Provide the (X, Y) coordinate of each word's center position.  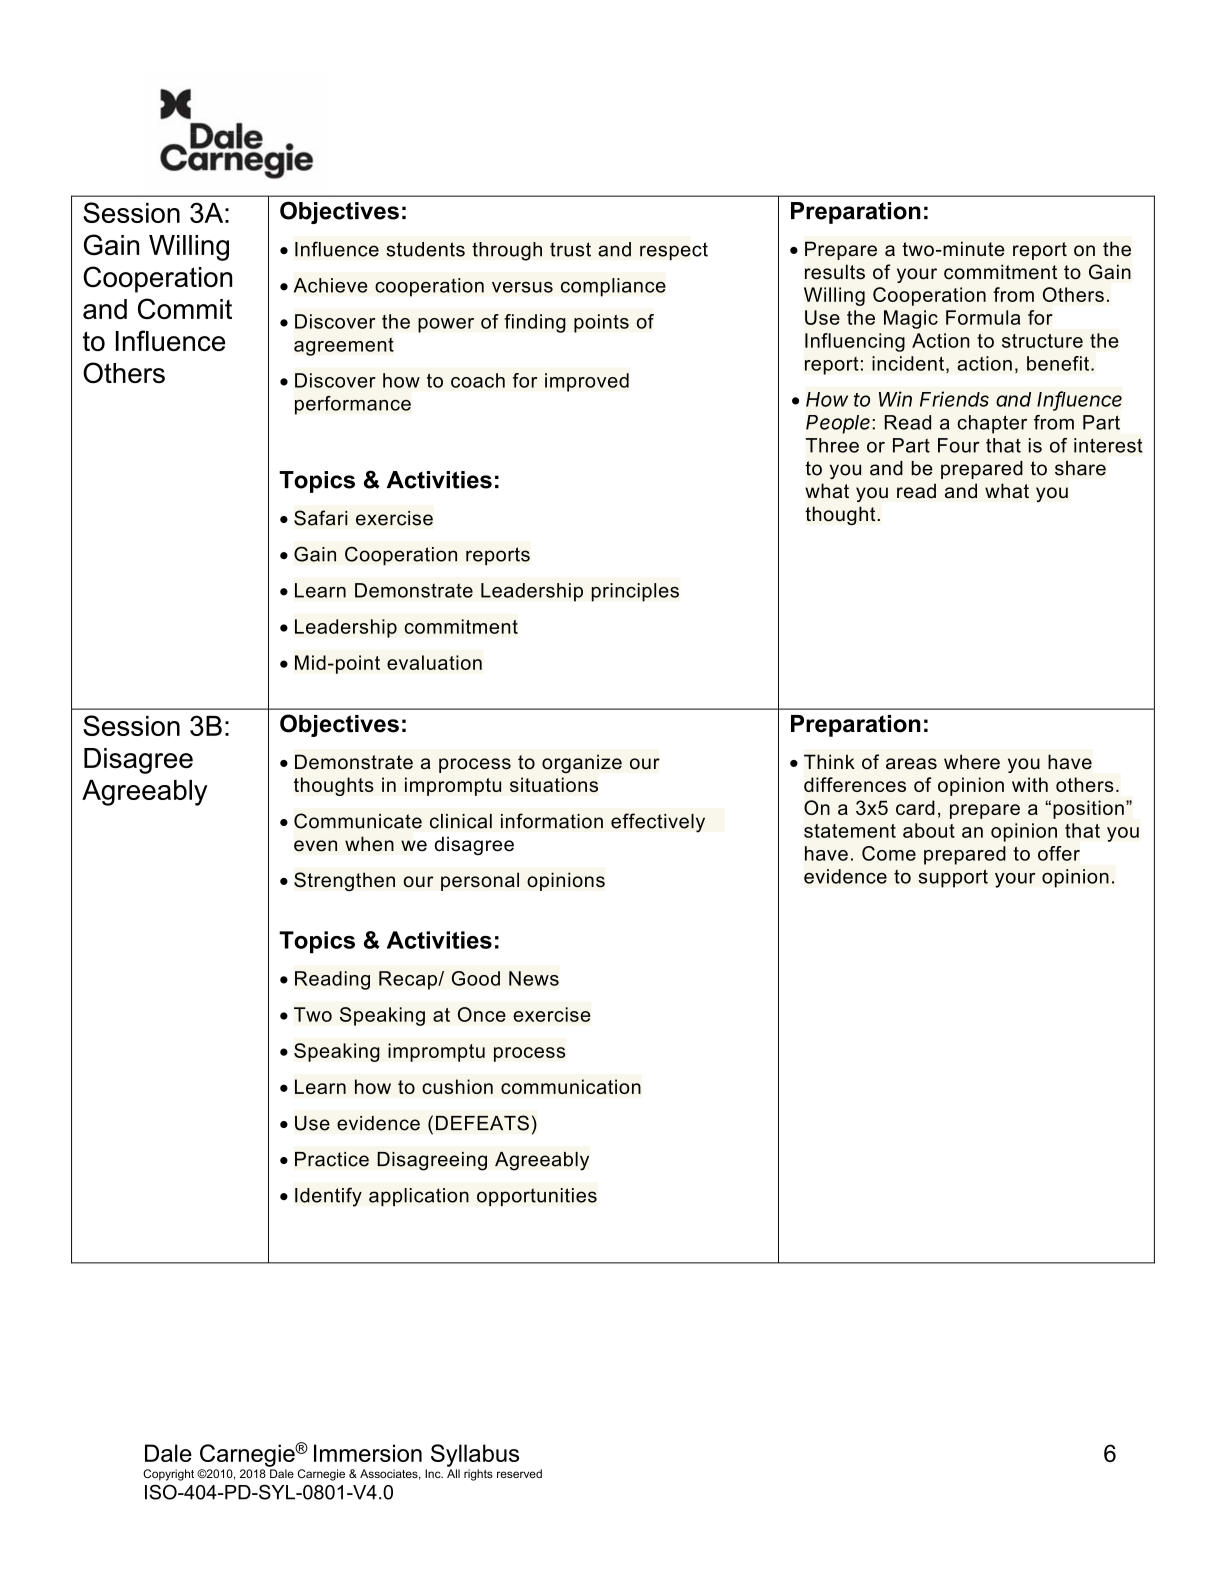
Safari (320, 518)
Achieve (331, 285)
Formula (983, 317)
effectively (658, 823)
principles (635, 592)
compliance (613, 287)
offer (1059, 853)
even (315, 846)
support (953, 878)
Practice (332, 1159)
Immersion (368, 1453)
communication (571, 1086)
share (1080, 468)
